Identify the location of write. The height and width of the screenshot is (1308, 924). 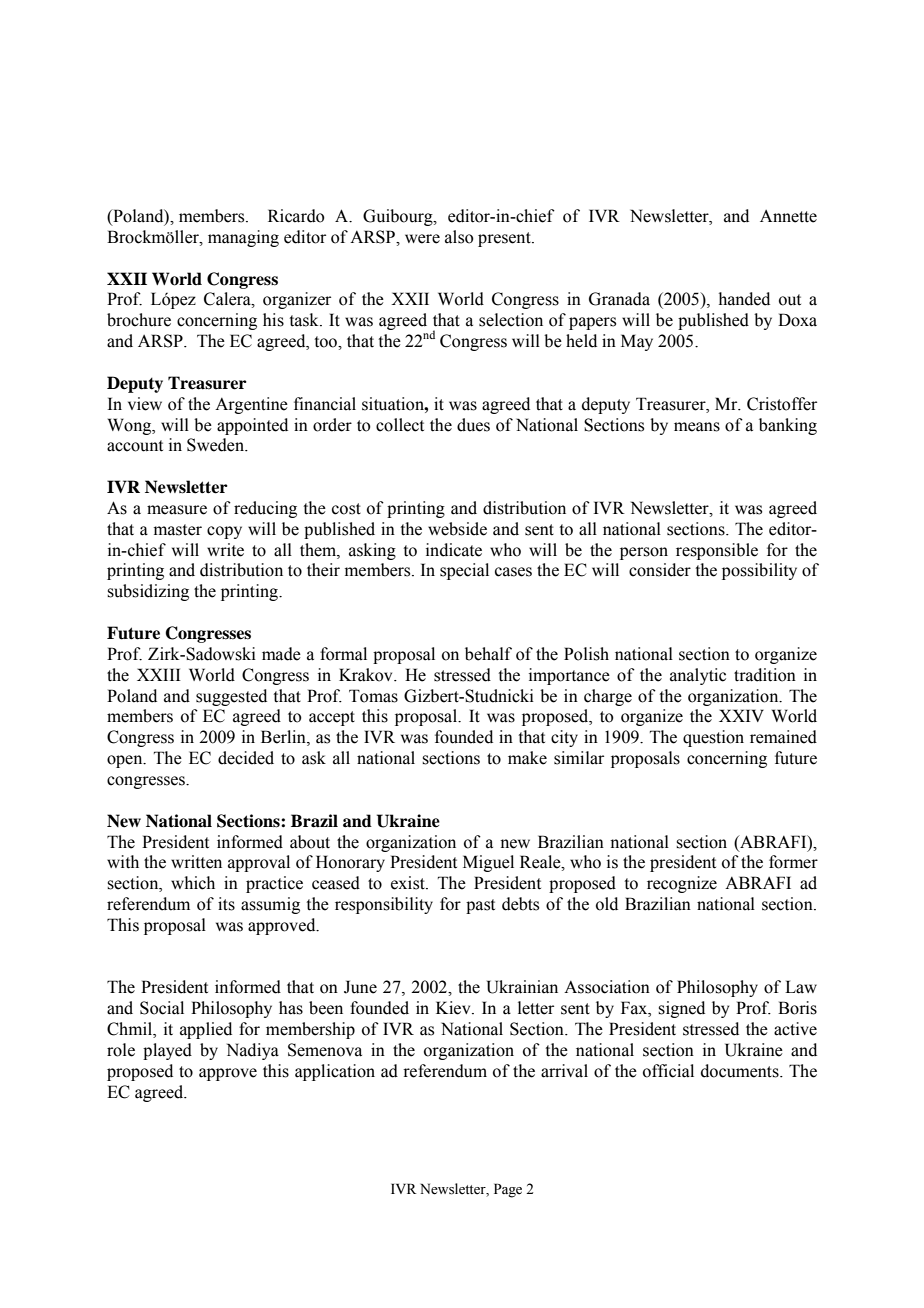
(225, 550).
